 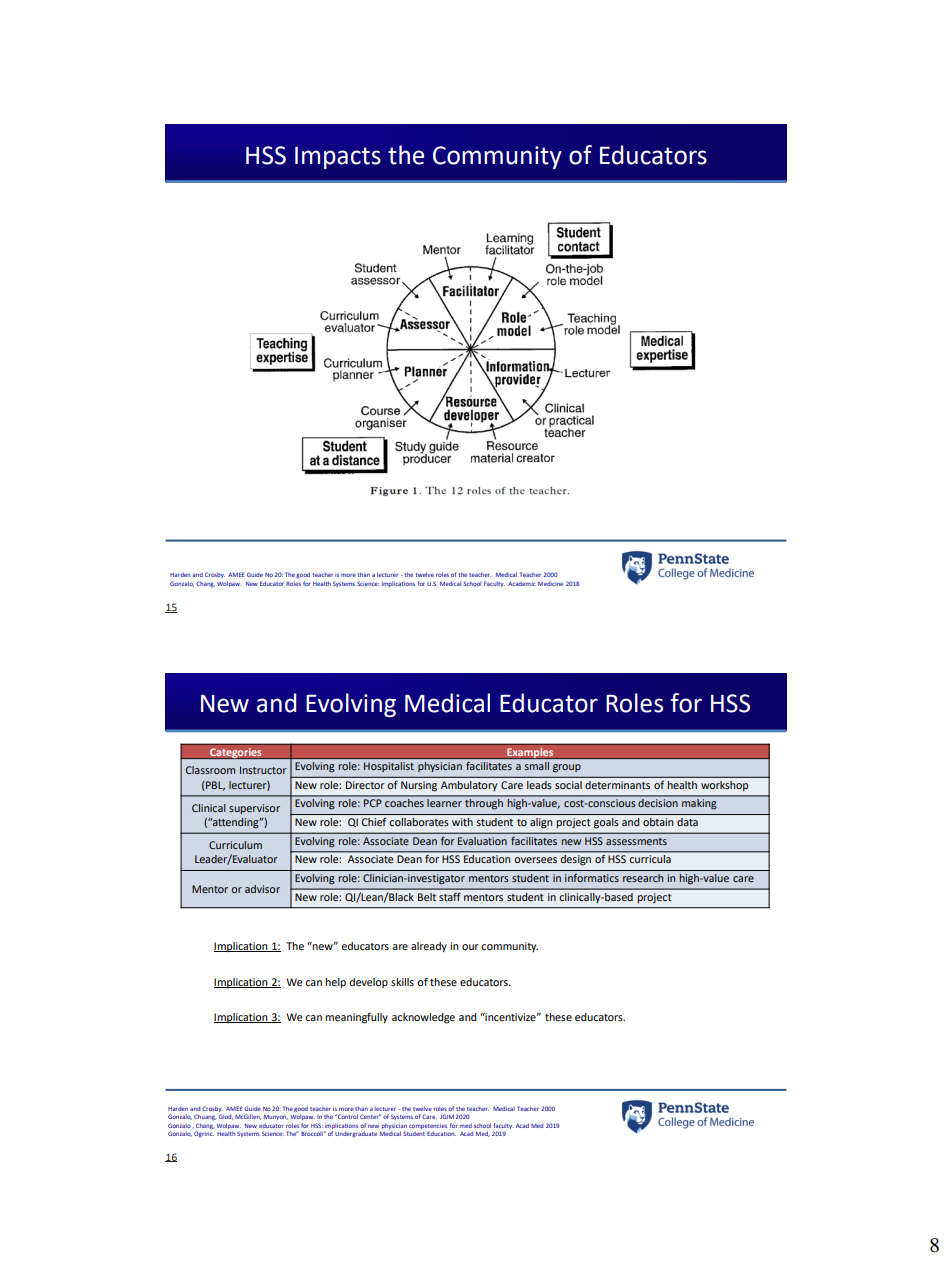 What do you see at coordinates (617, 785) in the screenshot?
I see `determinants` at bounding box center [617, 785].
